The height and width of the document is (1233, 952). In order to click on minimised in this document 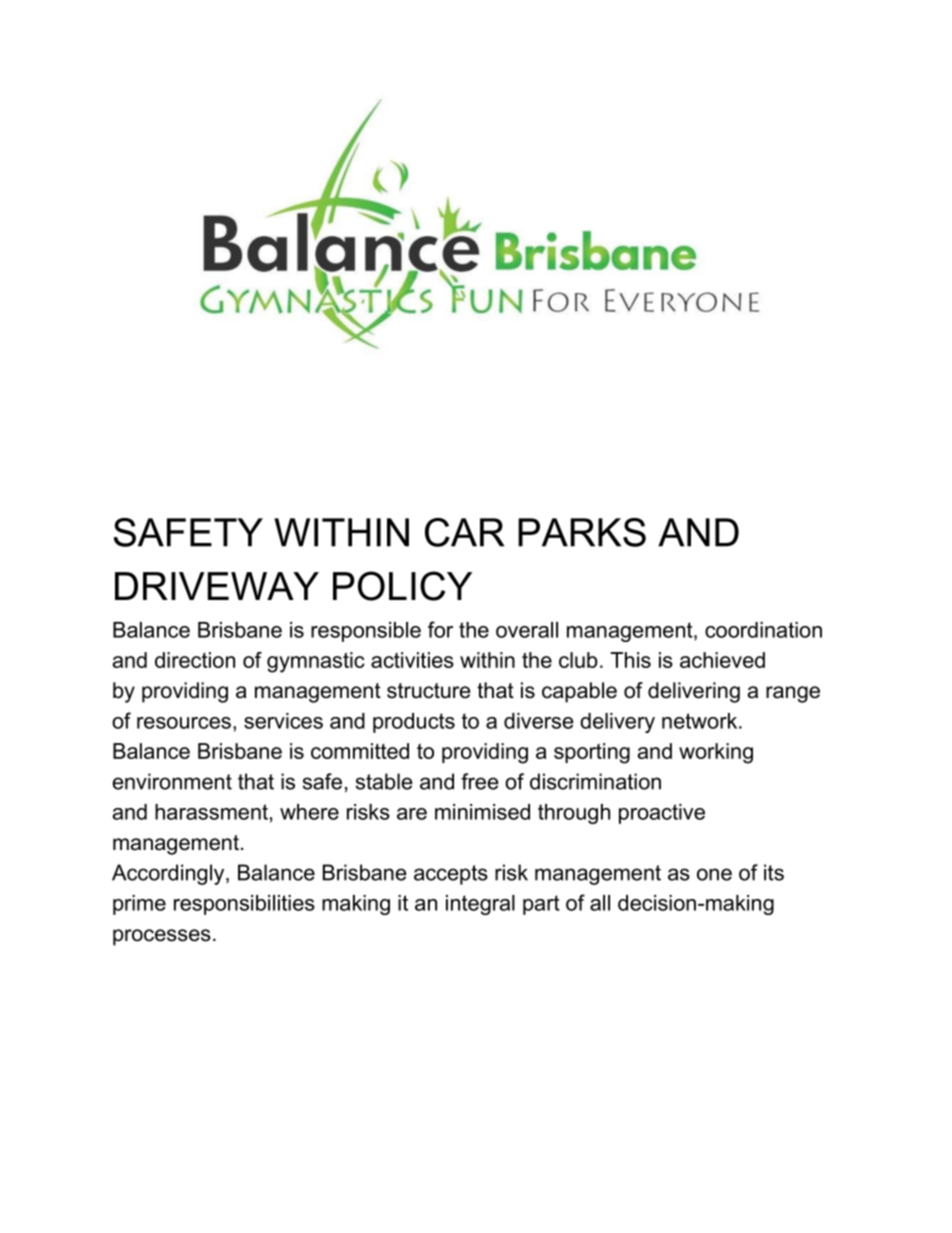, I will do `click(482, 812)`.
